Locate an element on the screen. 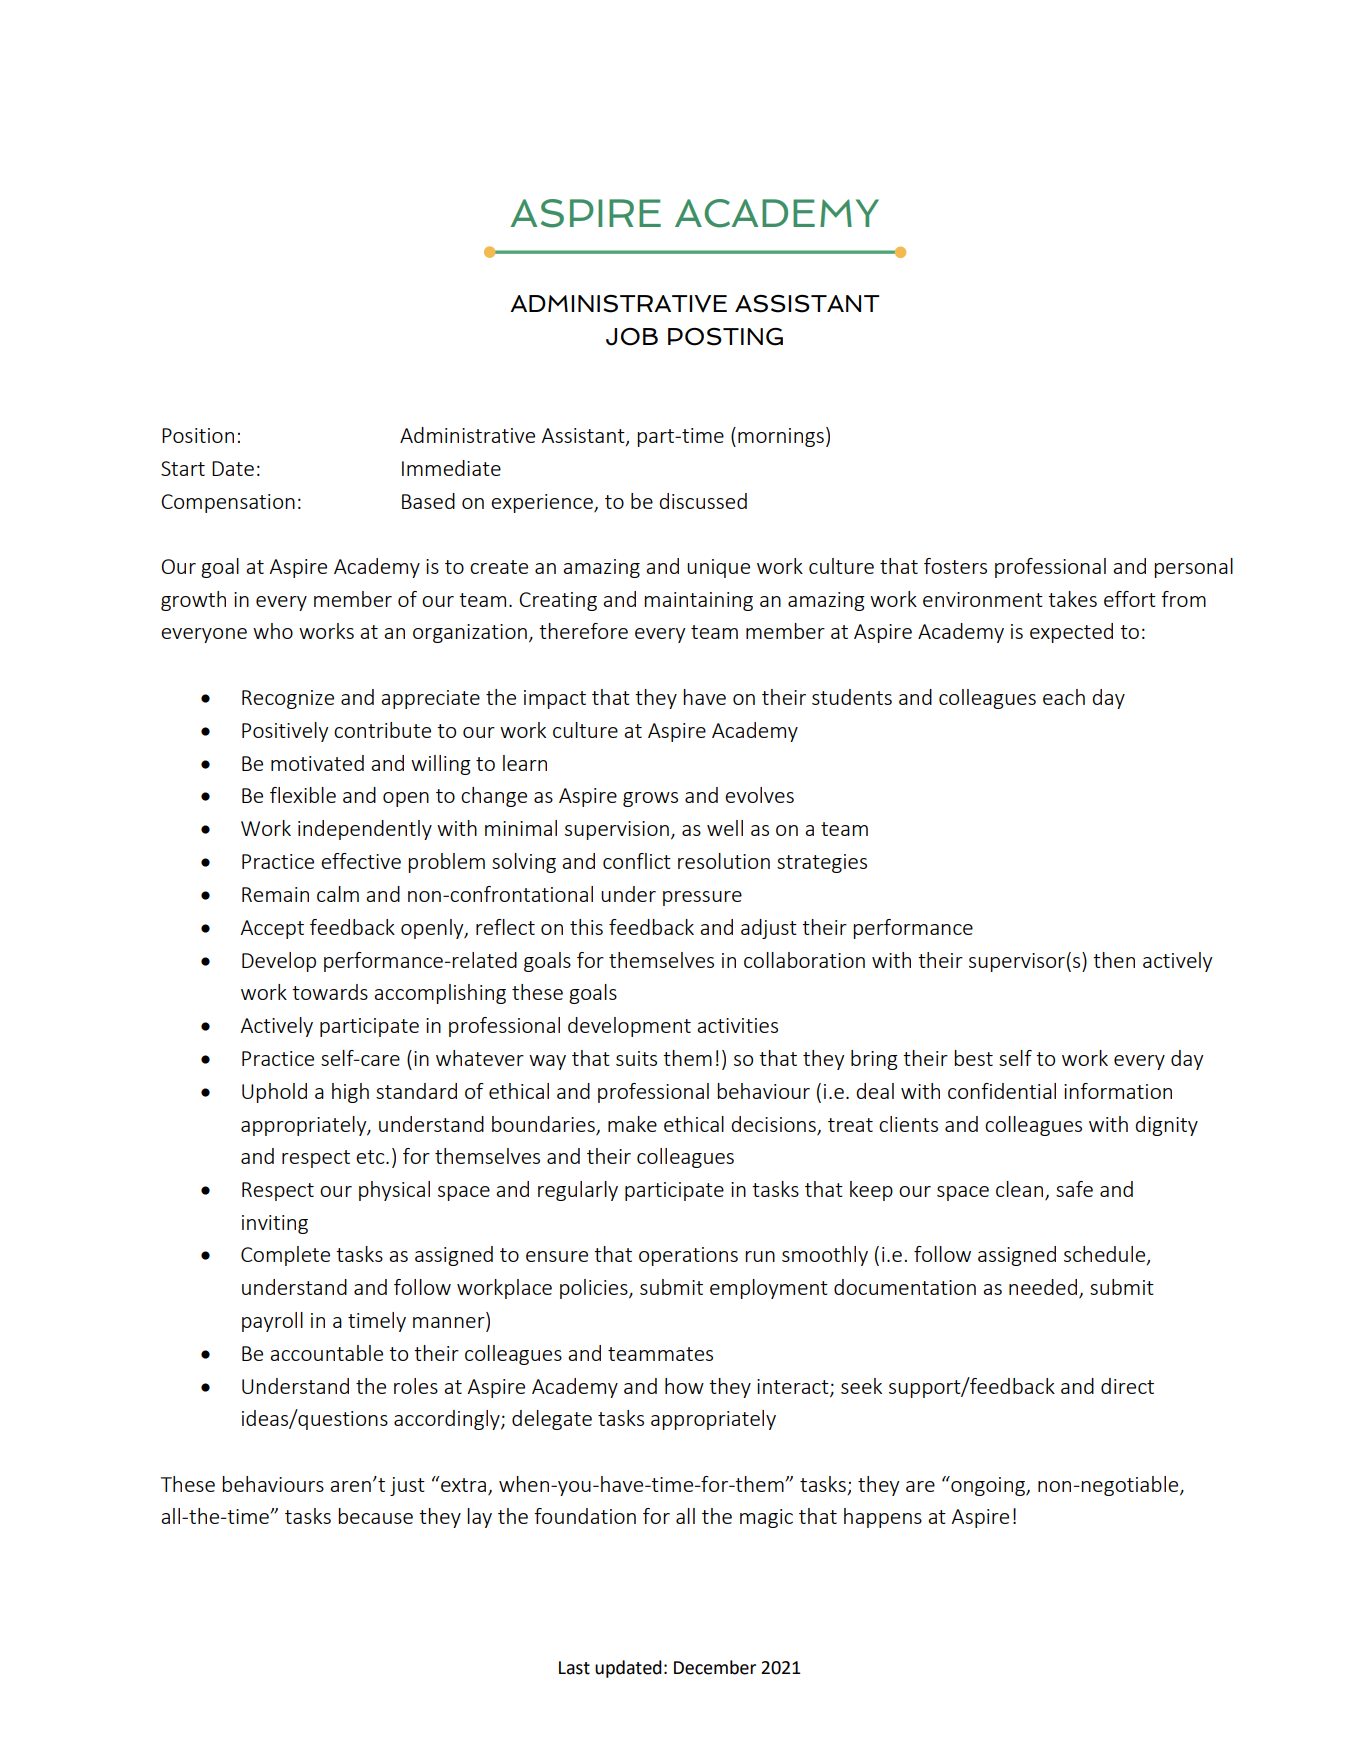  mornings is located at coordinates (781, 437).
